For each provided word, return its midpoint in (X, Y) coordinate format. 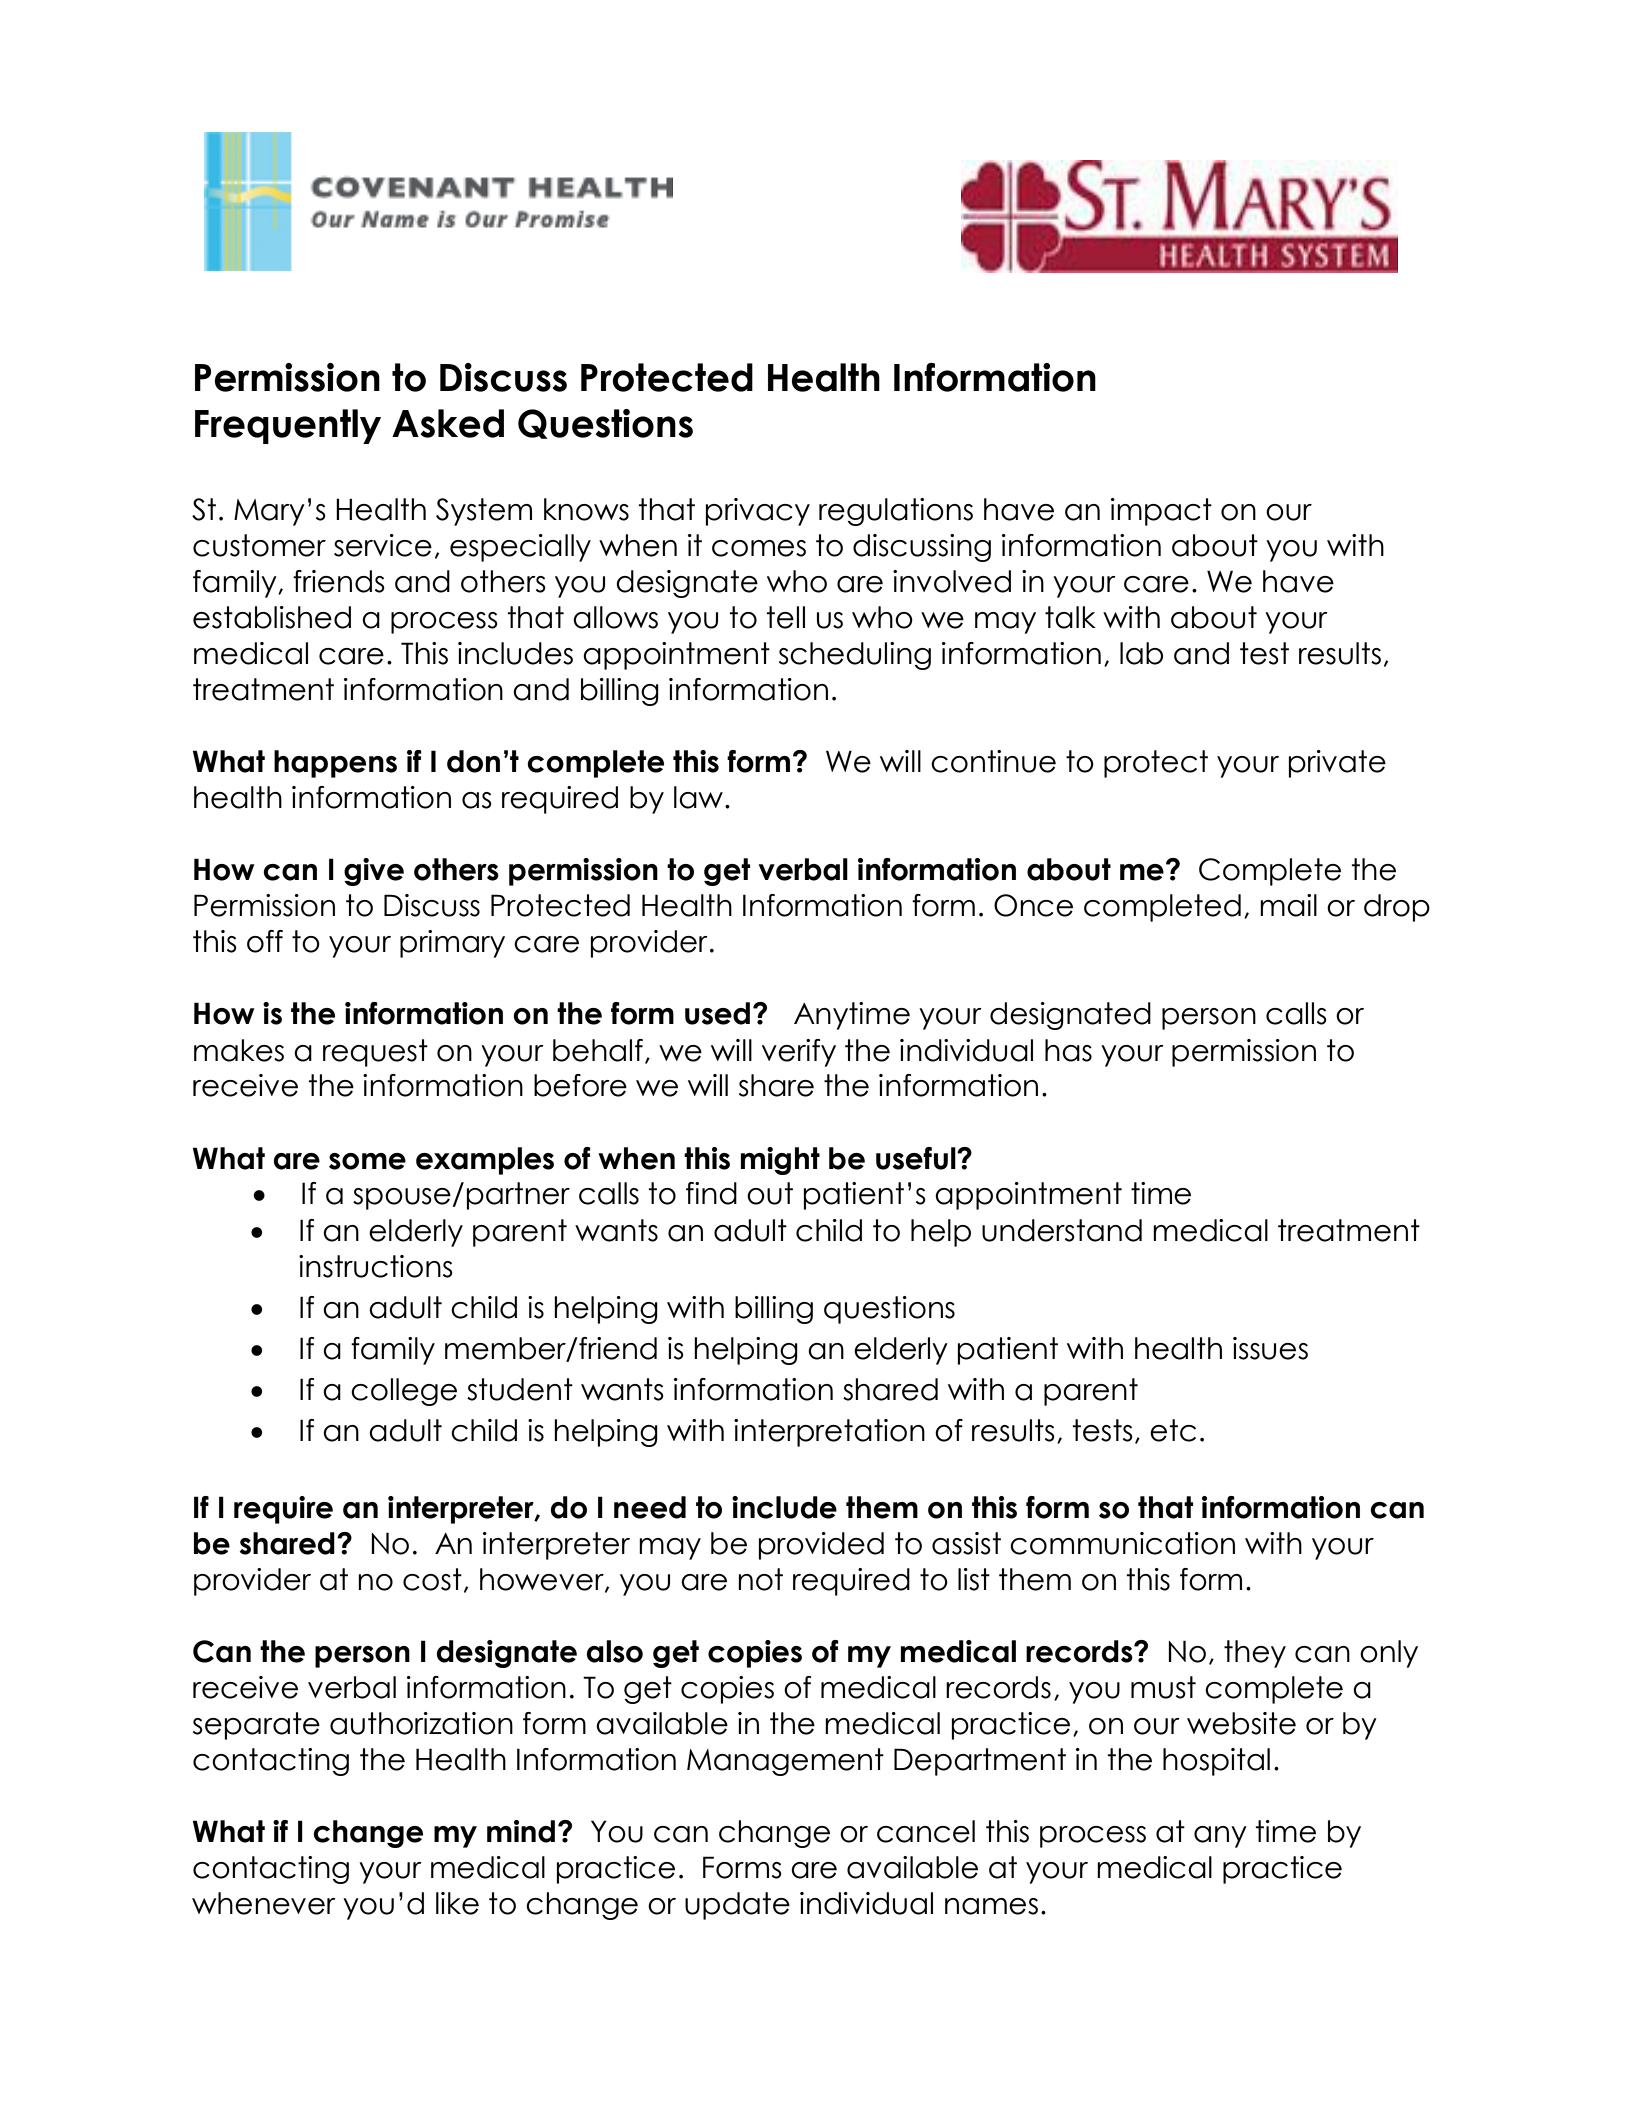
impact (1161, 512)
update (737, 1906)
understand (1062, 1230)
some (367, 1161)
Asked (448, 423)
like (457, 1903)
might (780, 1161)
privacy (758, 512)
